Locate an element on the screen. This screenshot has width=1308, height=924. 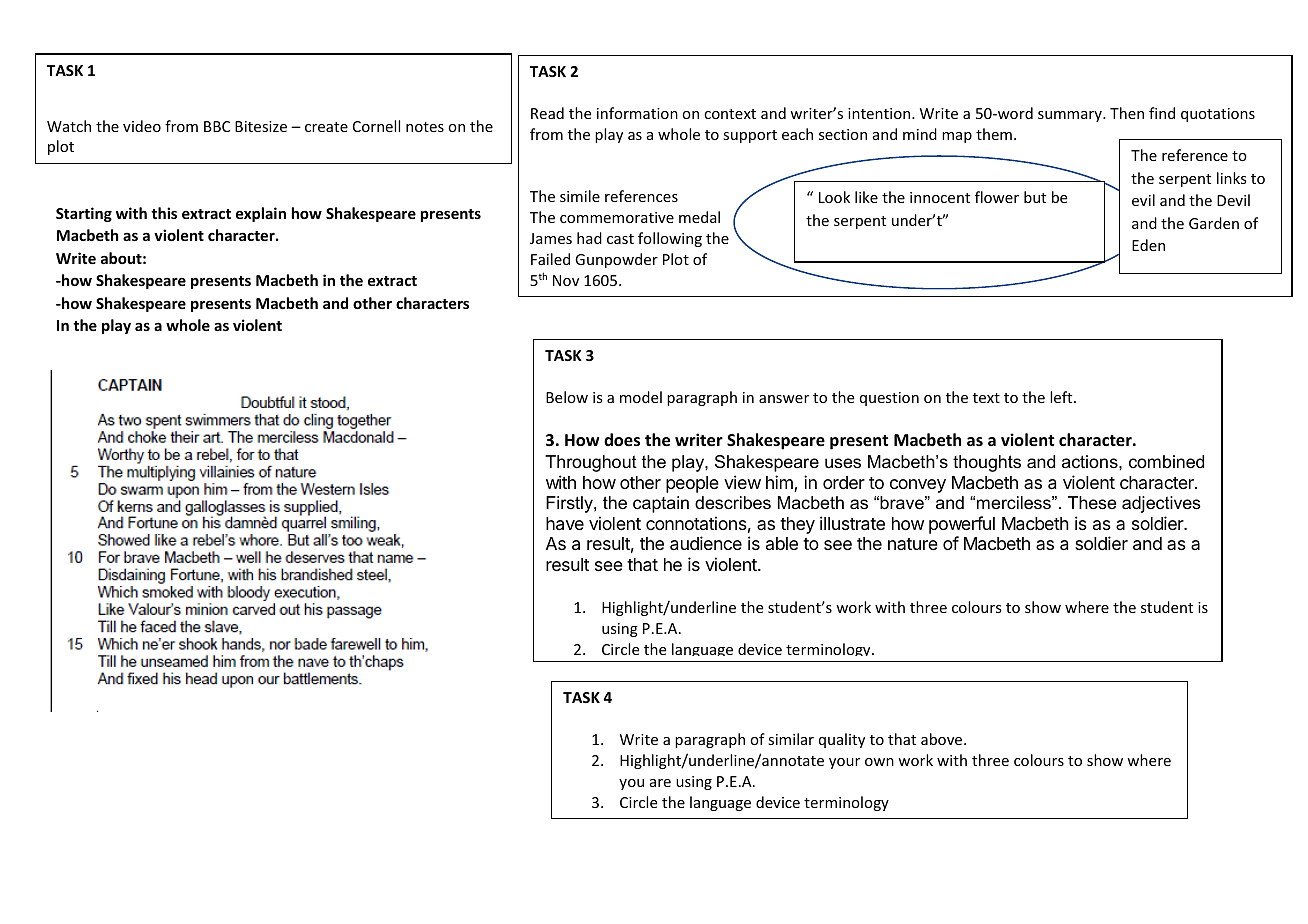
model is located at coordinates (641, 397).
